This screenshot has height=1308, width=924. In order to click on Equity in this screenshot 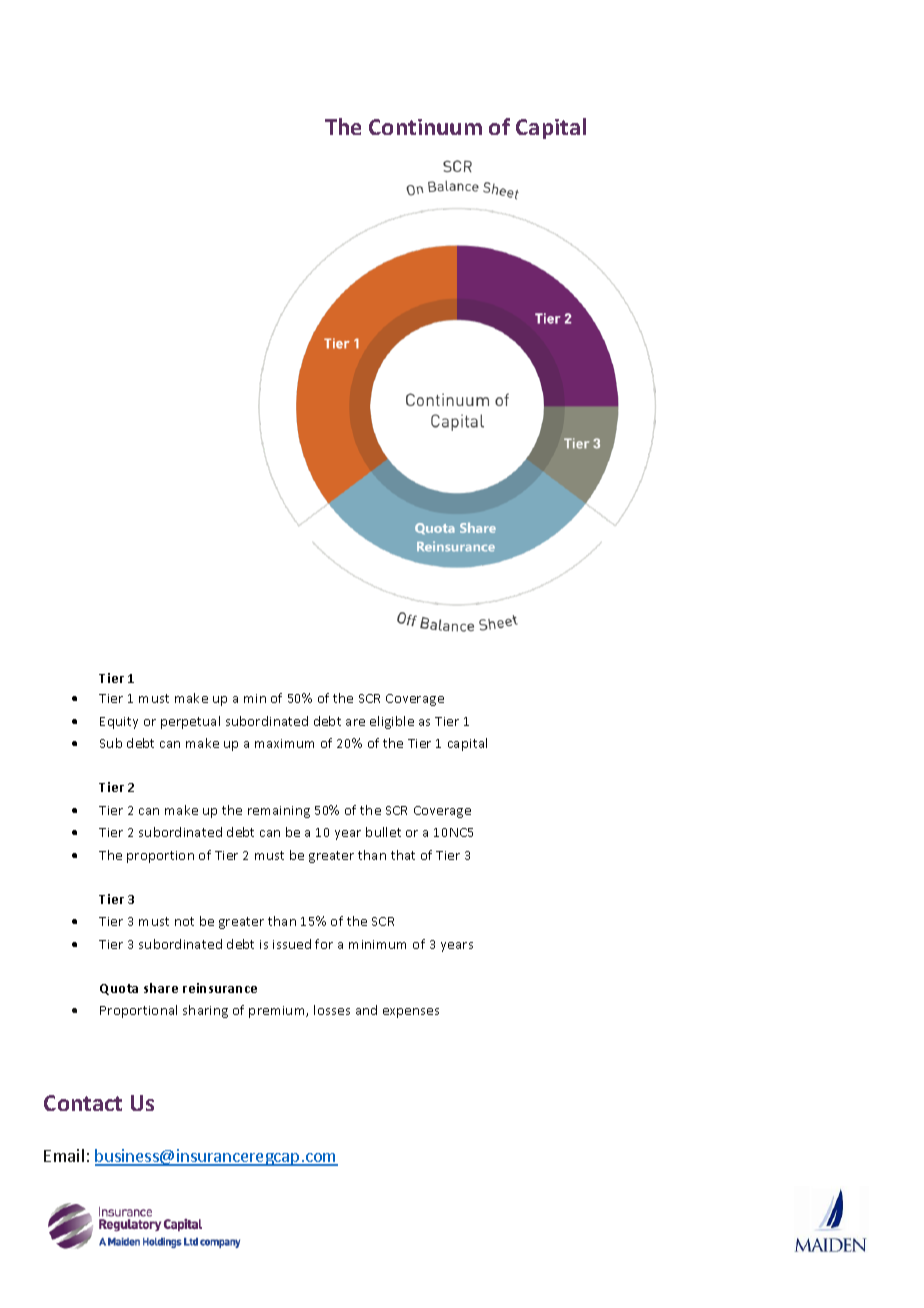, I will do `click(119, 723)`.
